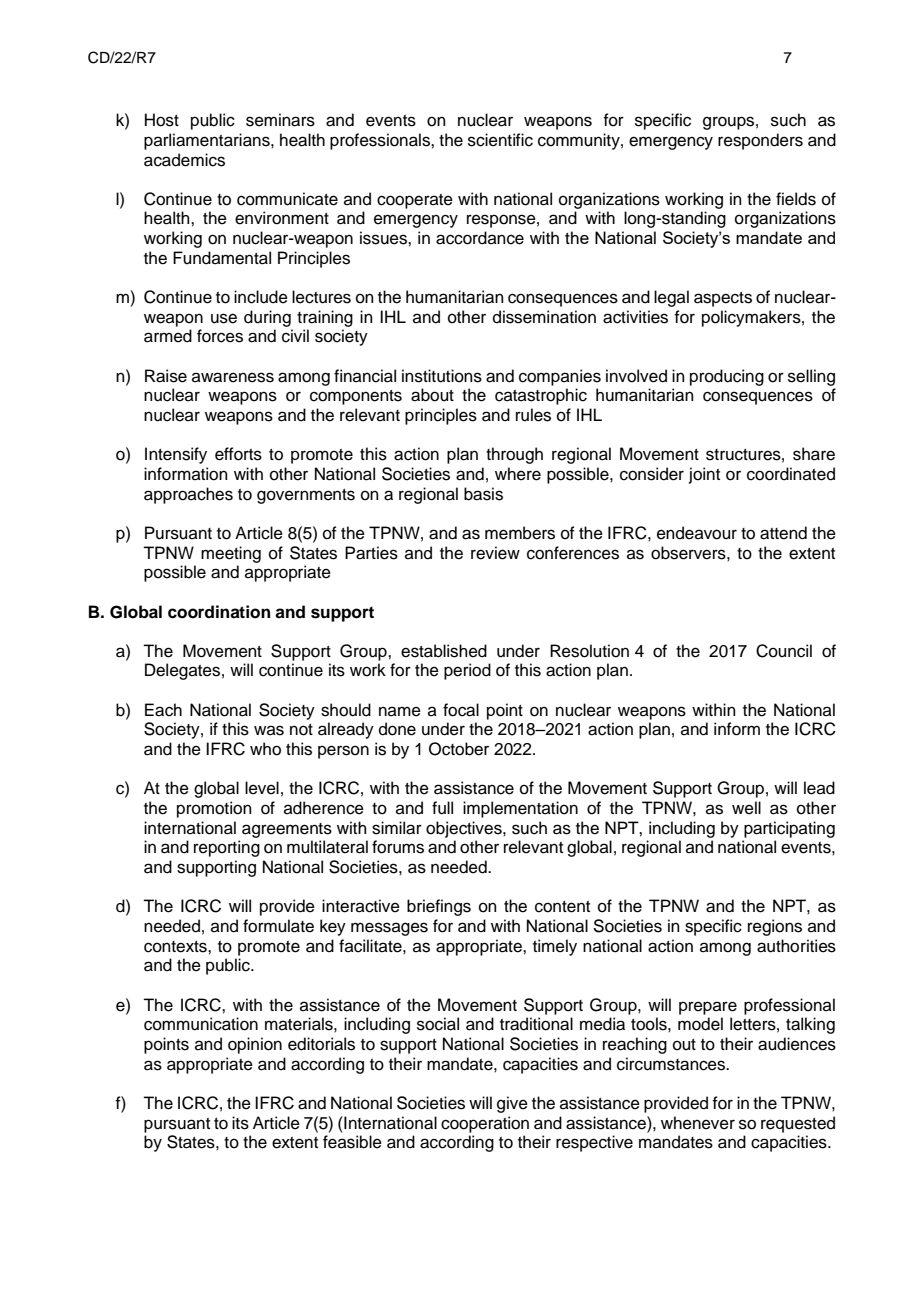 This page has height=1308, width=924. What do you see at coordinates (784, 651) in the page?
I see `Council` at bounding box center [784, 651].
